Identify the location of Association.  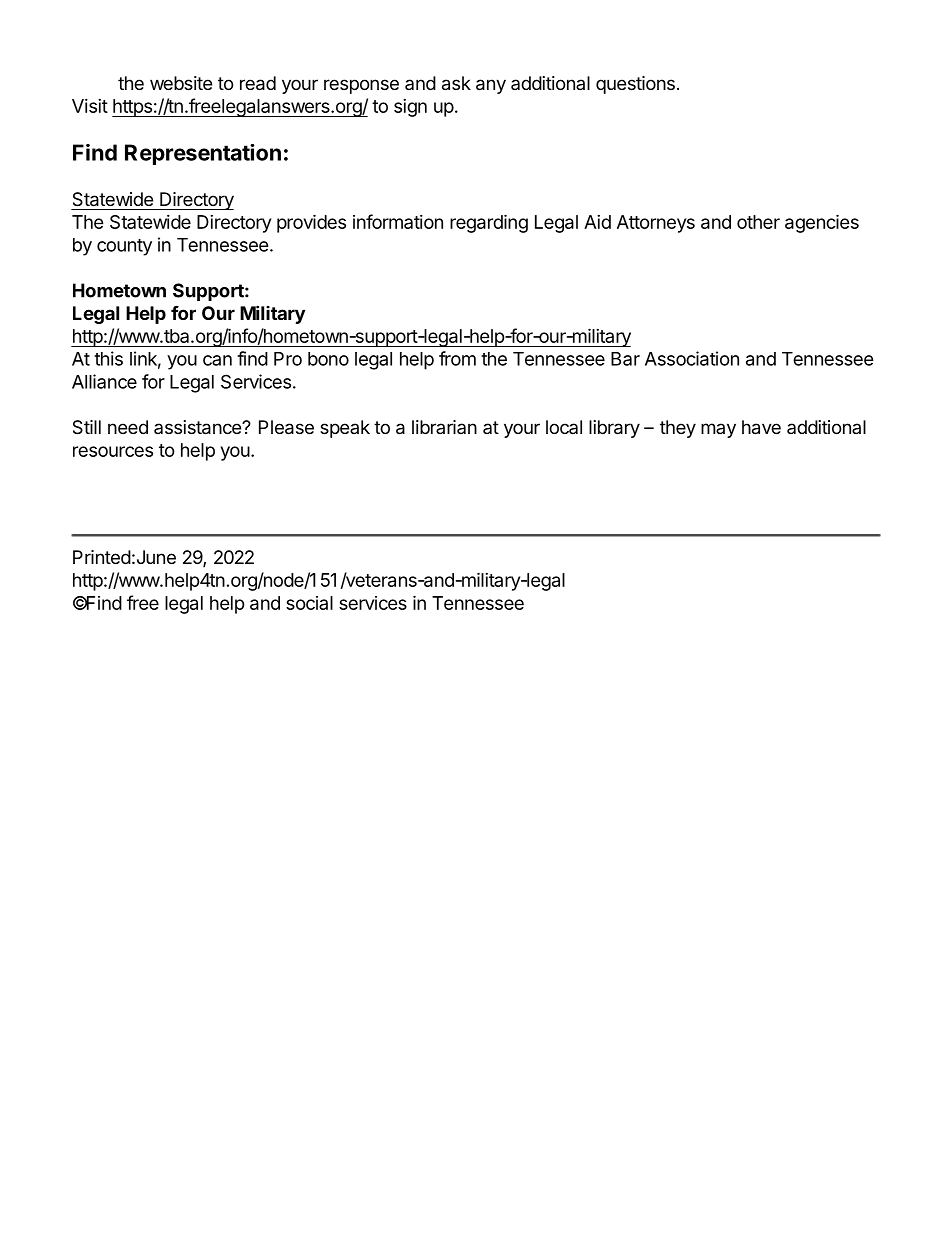
(692, 358).
